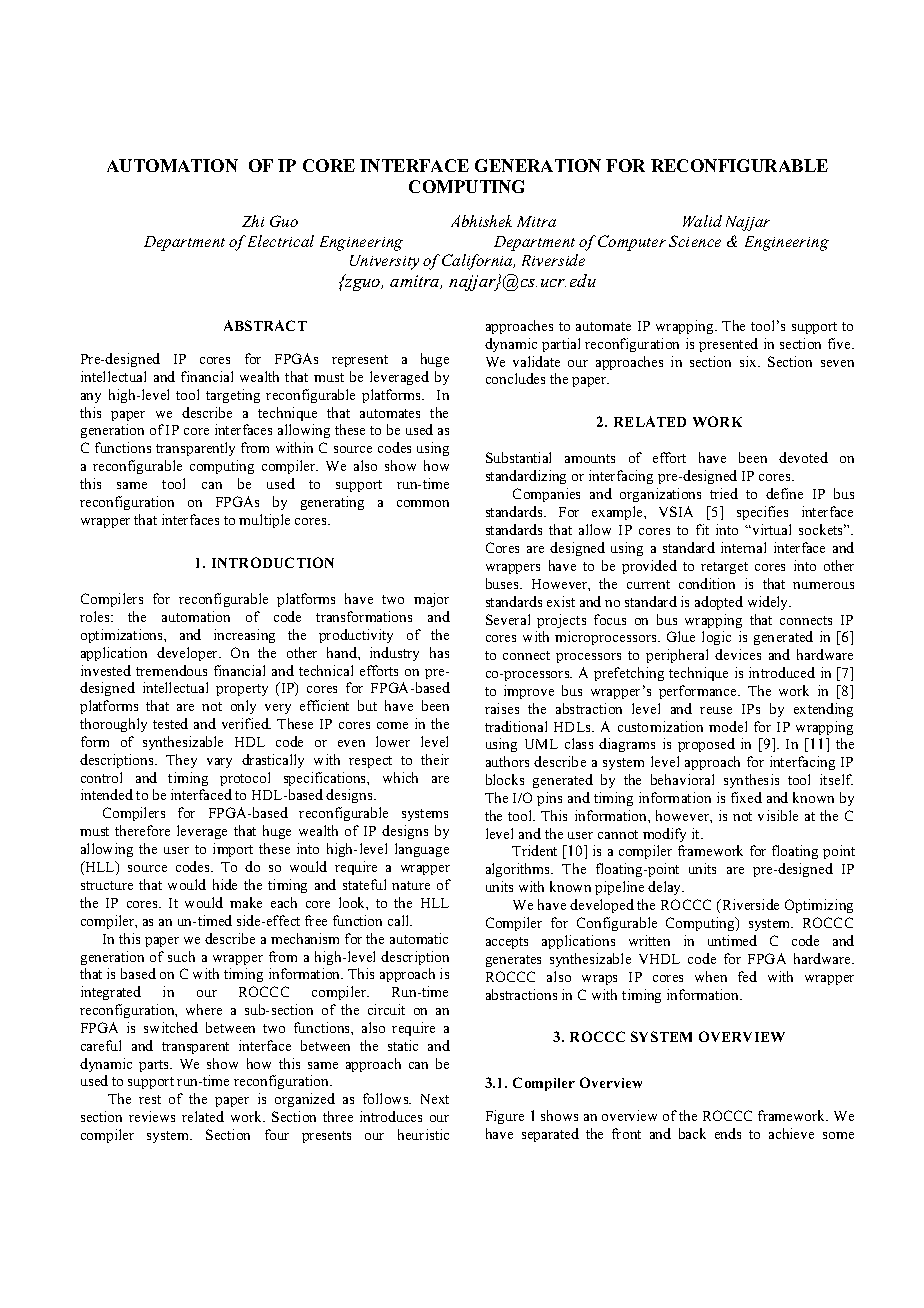 The height and width of the screenshot is (1308, 924). What do you see at coordinates (743, 547) in the screenshot?
I see `internal` at bounding box center [743, 547].
